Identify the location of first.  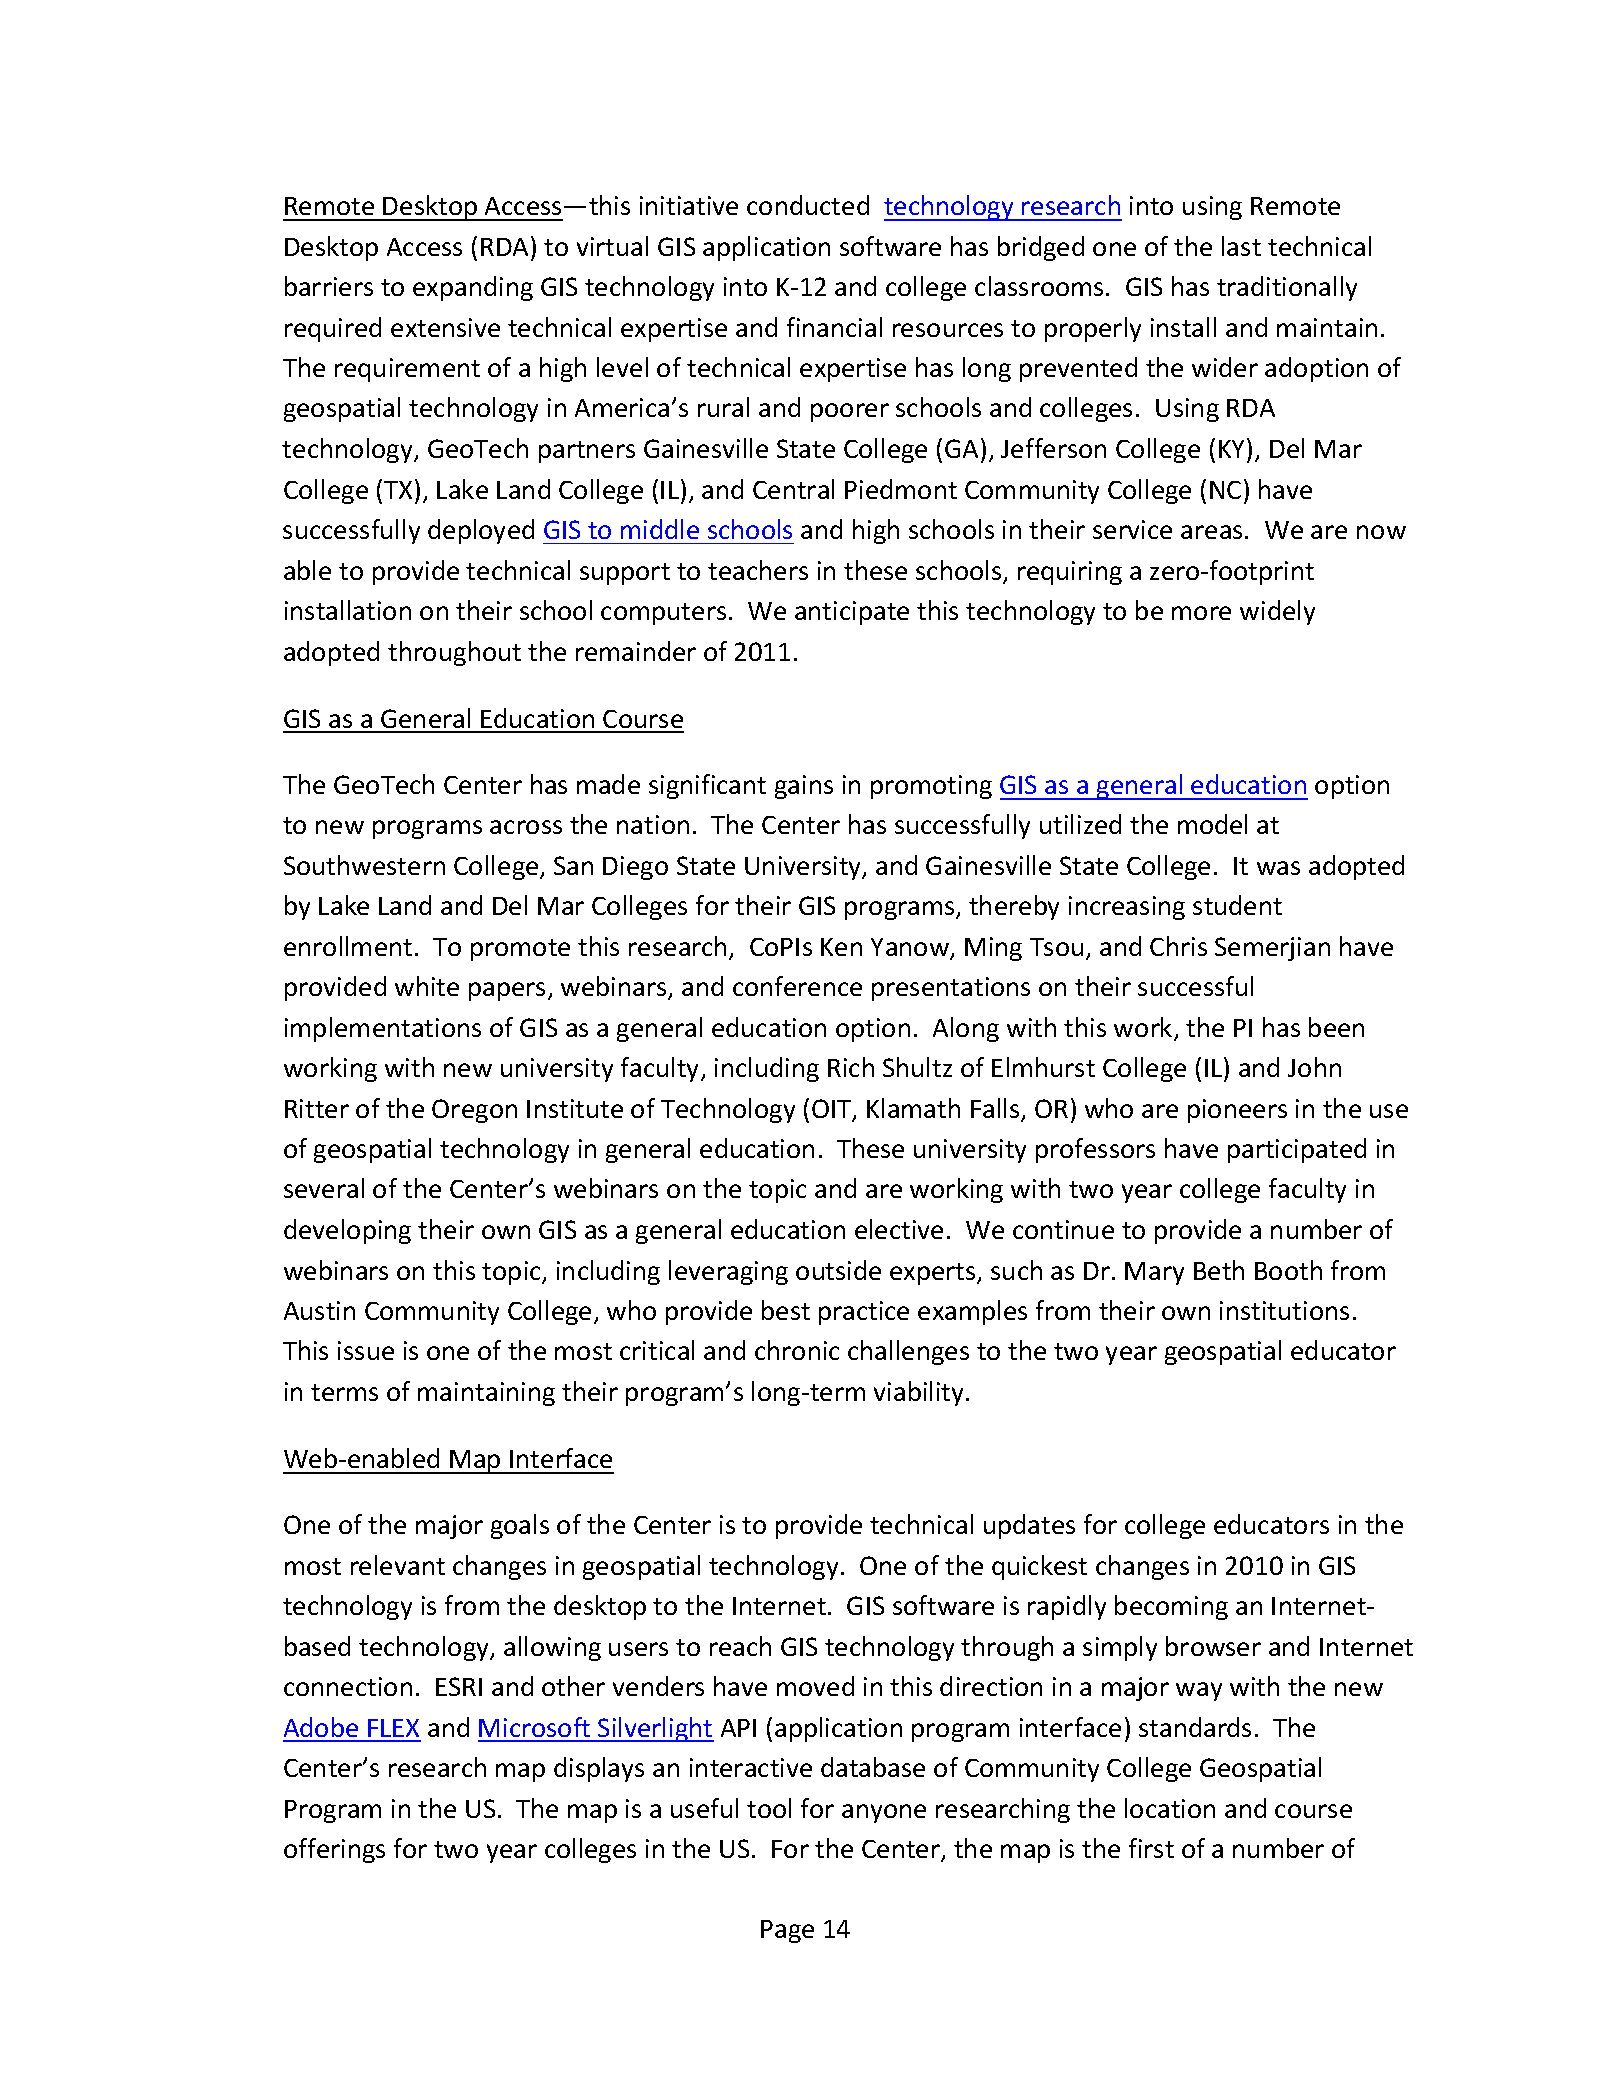
(1151, 1848).
